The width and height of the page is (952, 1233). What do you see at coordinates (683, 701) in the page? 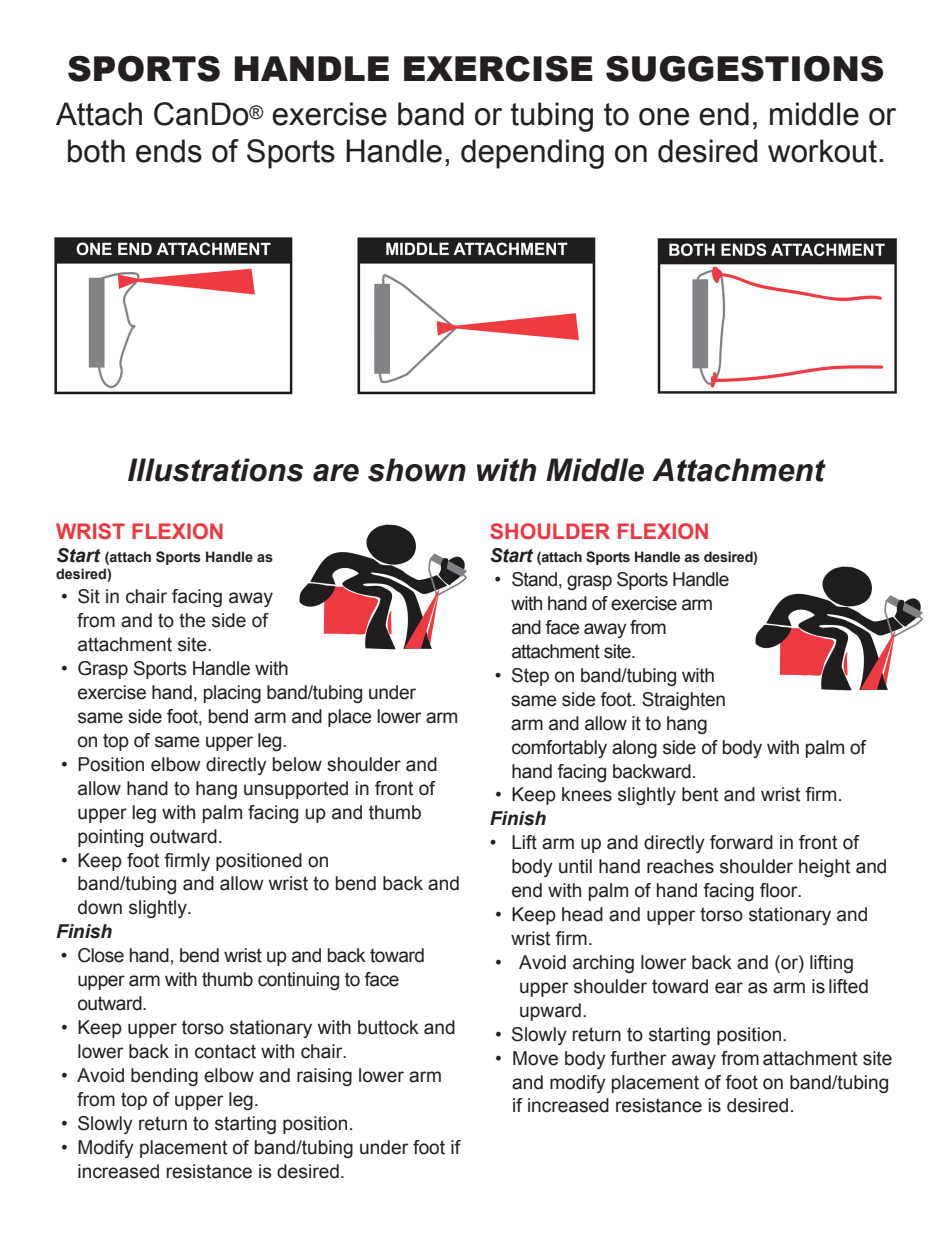
I see `Straighten` at bounding box center [683, 701].
